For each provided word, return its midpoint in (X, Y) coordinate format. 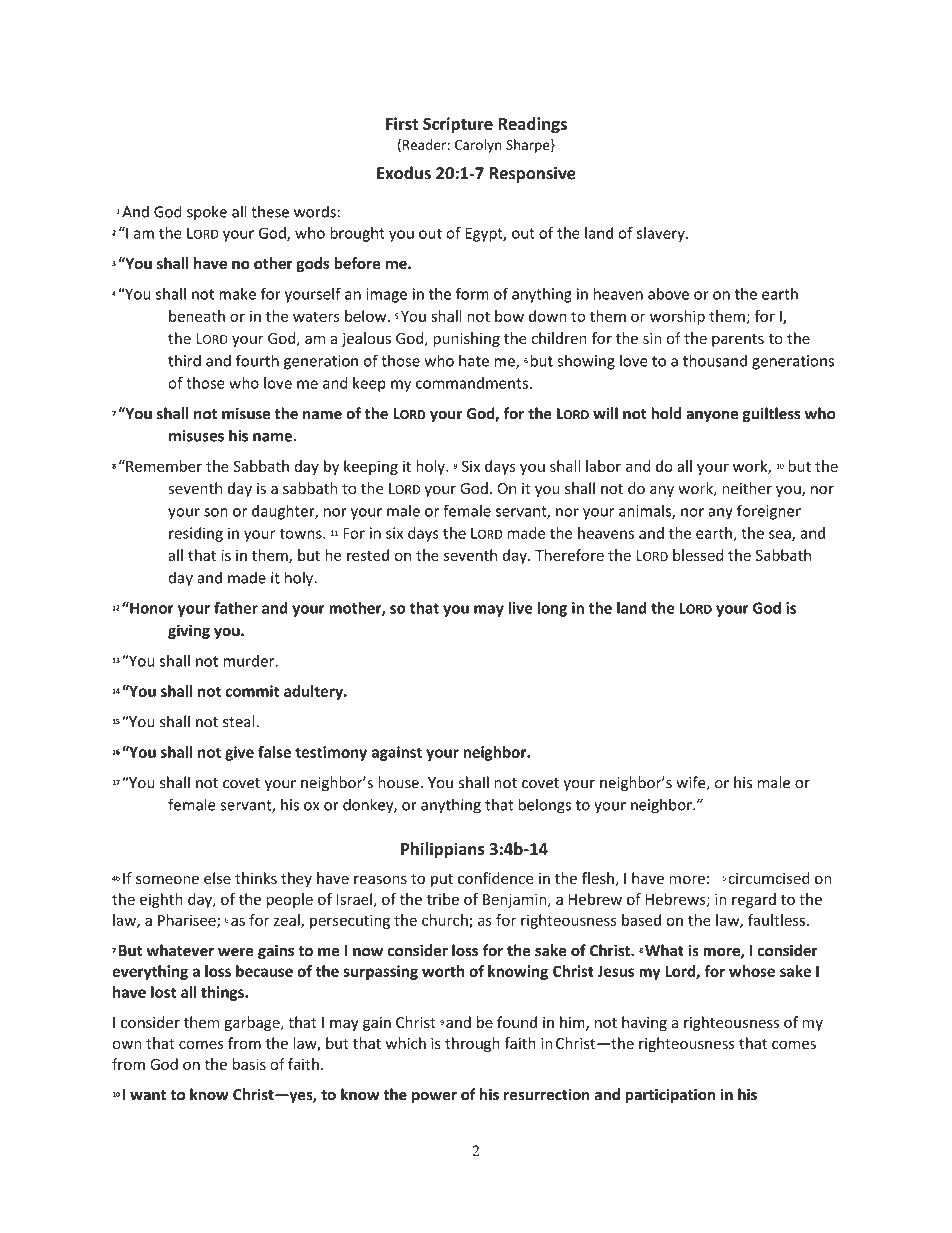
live (520, 608)
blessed (698, 555)
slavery (662, 234)
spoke (207, 213)
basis (249, 1064)
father (236, 608)
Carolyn (478, 146)
